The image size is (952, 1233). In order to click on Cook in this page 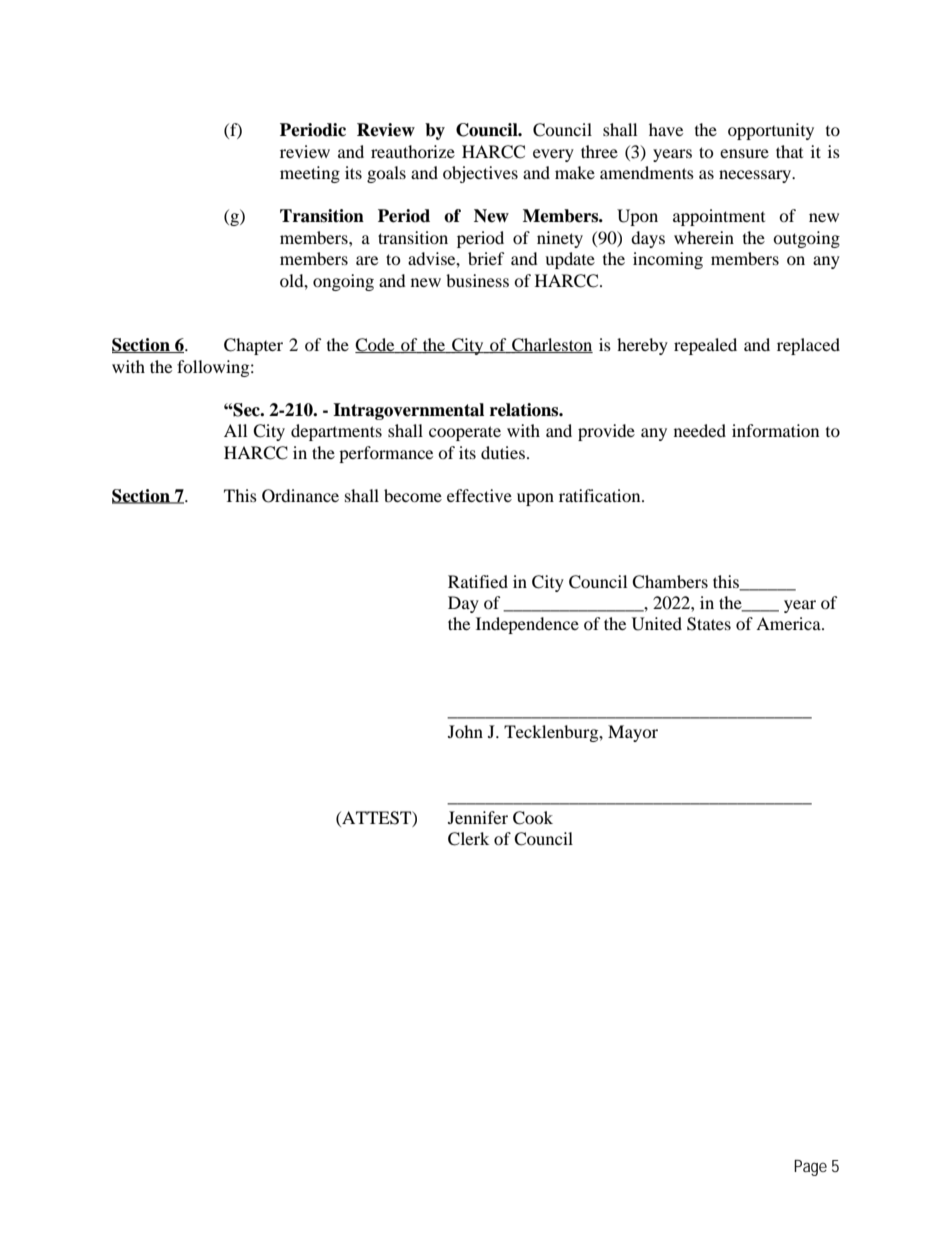, I will do `click(533, 818)`.
